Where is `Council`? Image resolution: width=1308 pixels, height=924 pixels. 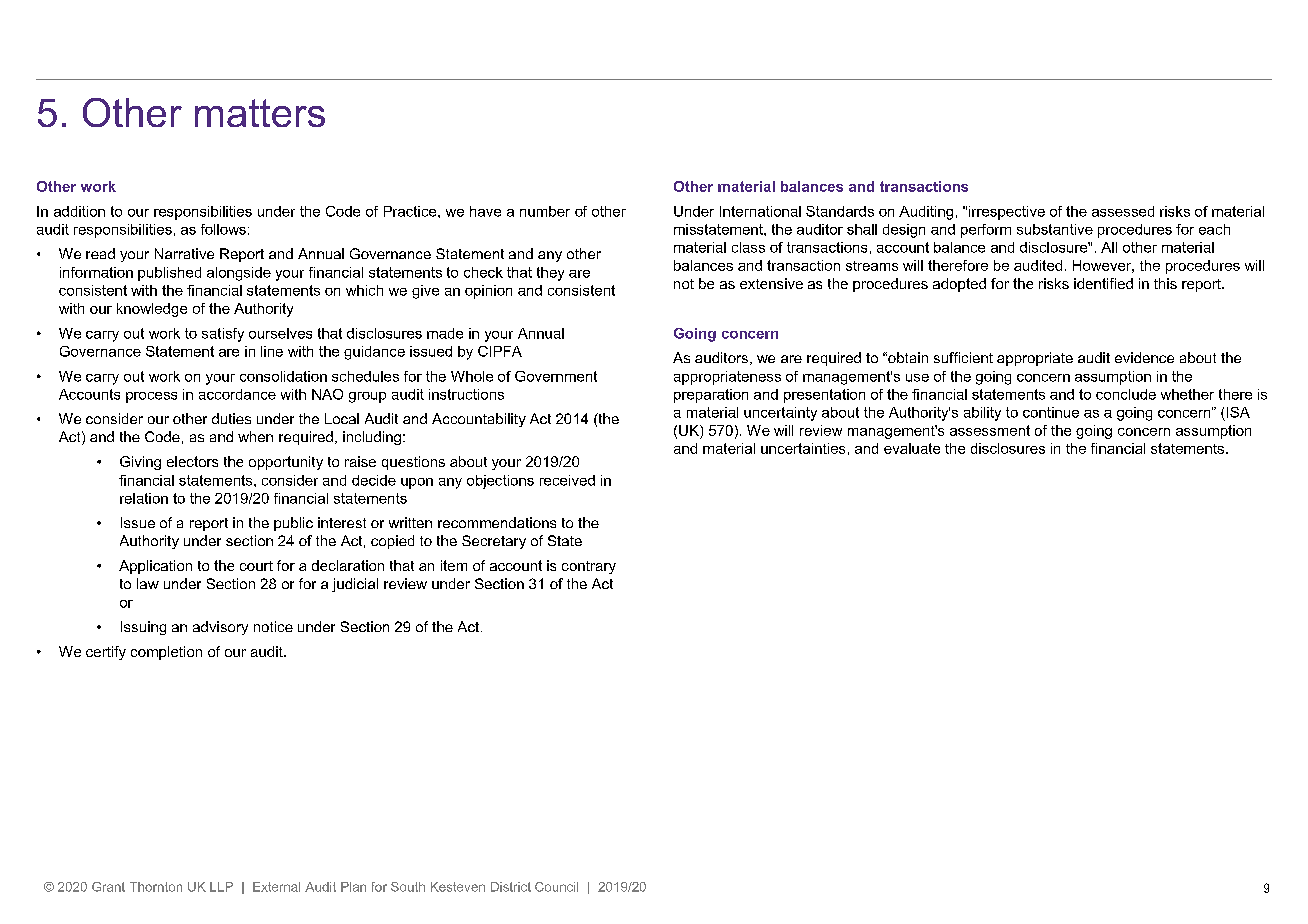 Council is located at coordinates (556, 887).
